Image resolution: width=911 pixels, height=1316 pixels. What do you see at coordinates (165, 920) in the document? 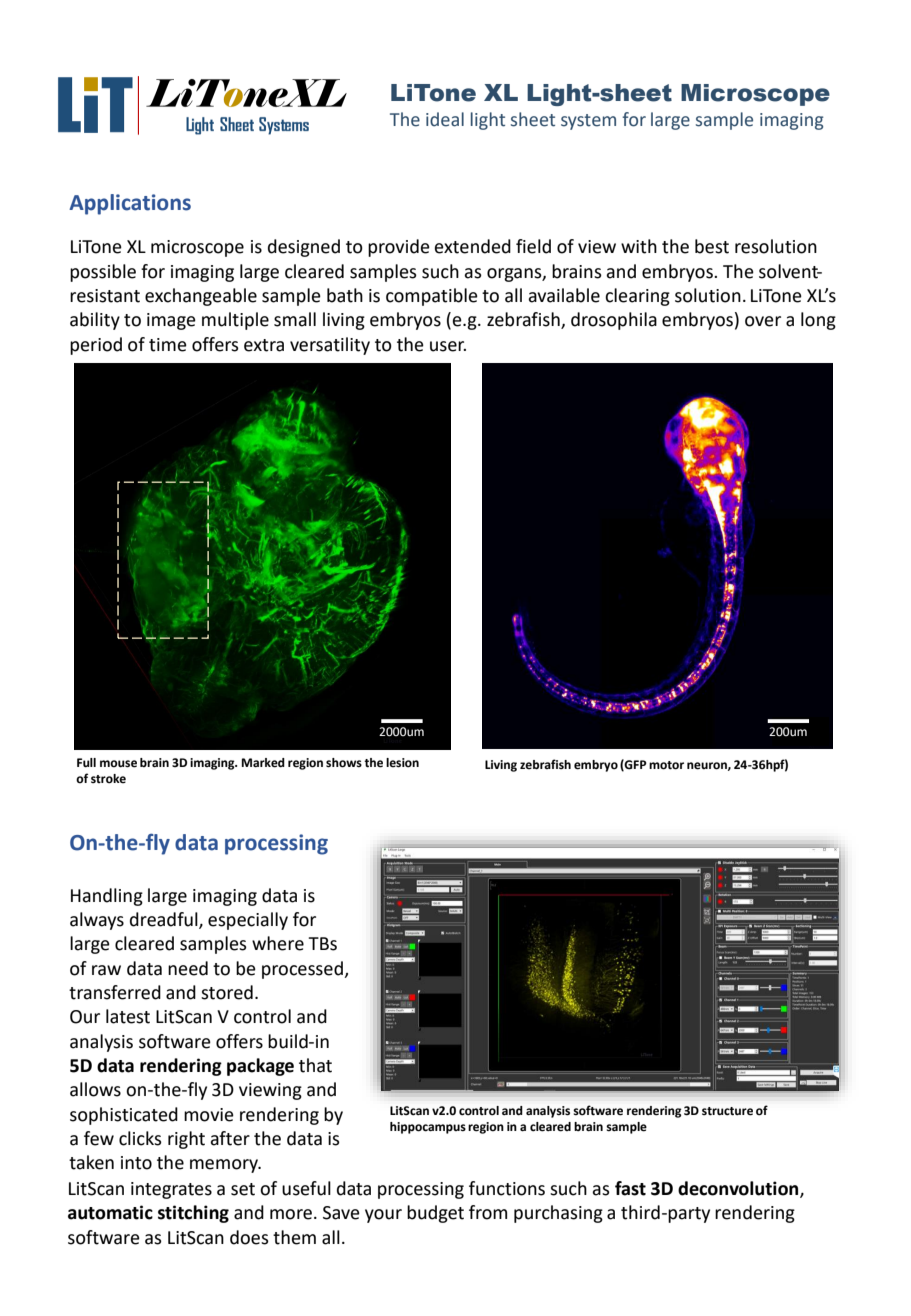
I see `dreadful` at bounding box center [165, 920].
